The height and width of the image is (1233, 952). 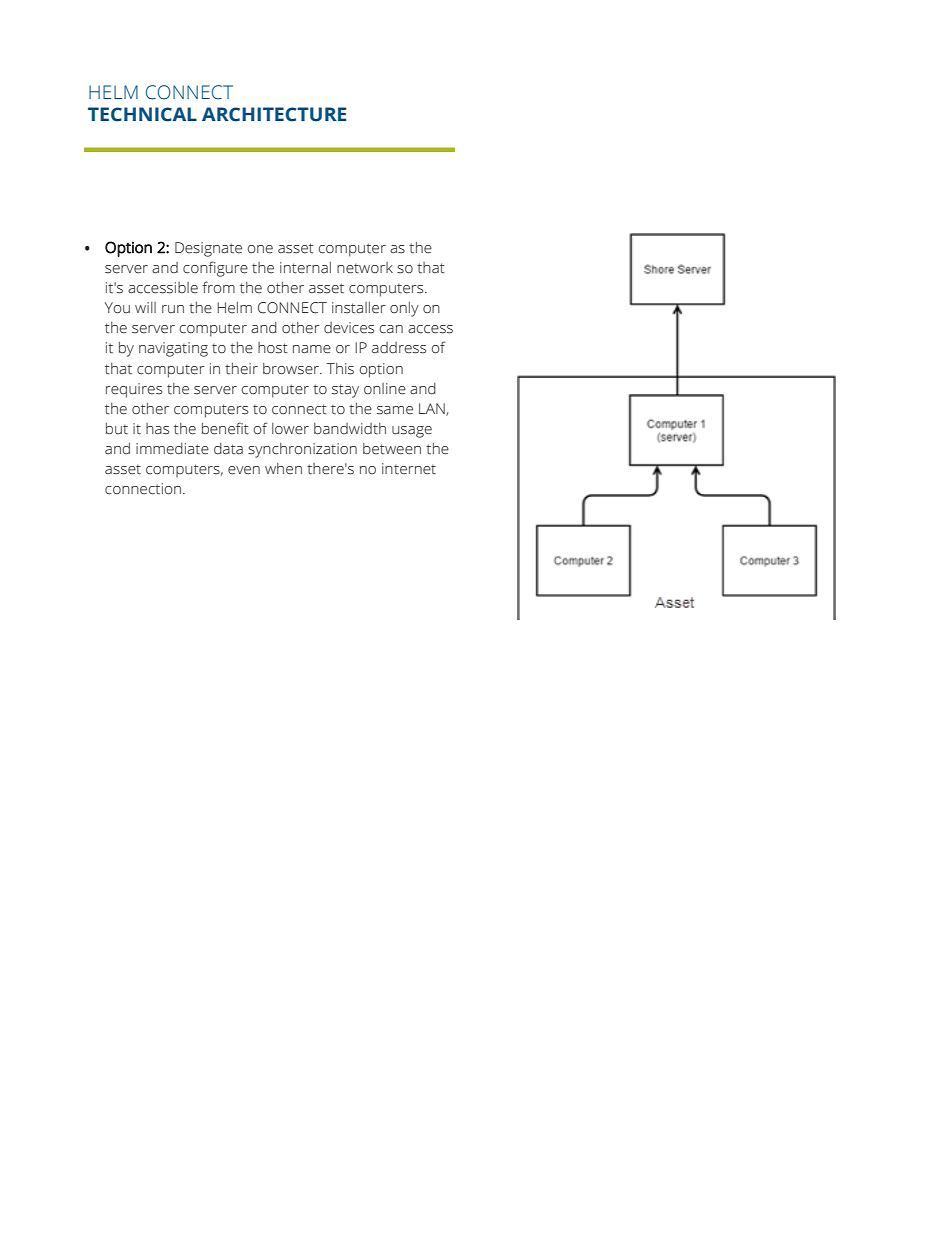 I want to click on internal, so click(x=305, y=268).
